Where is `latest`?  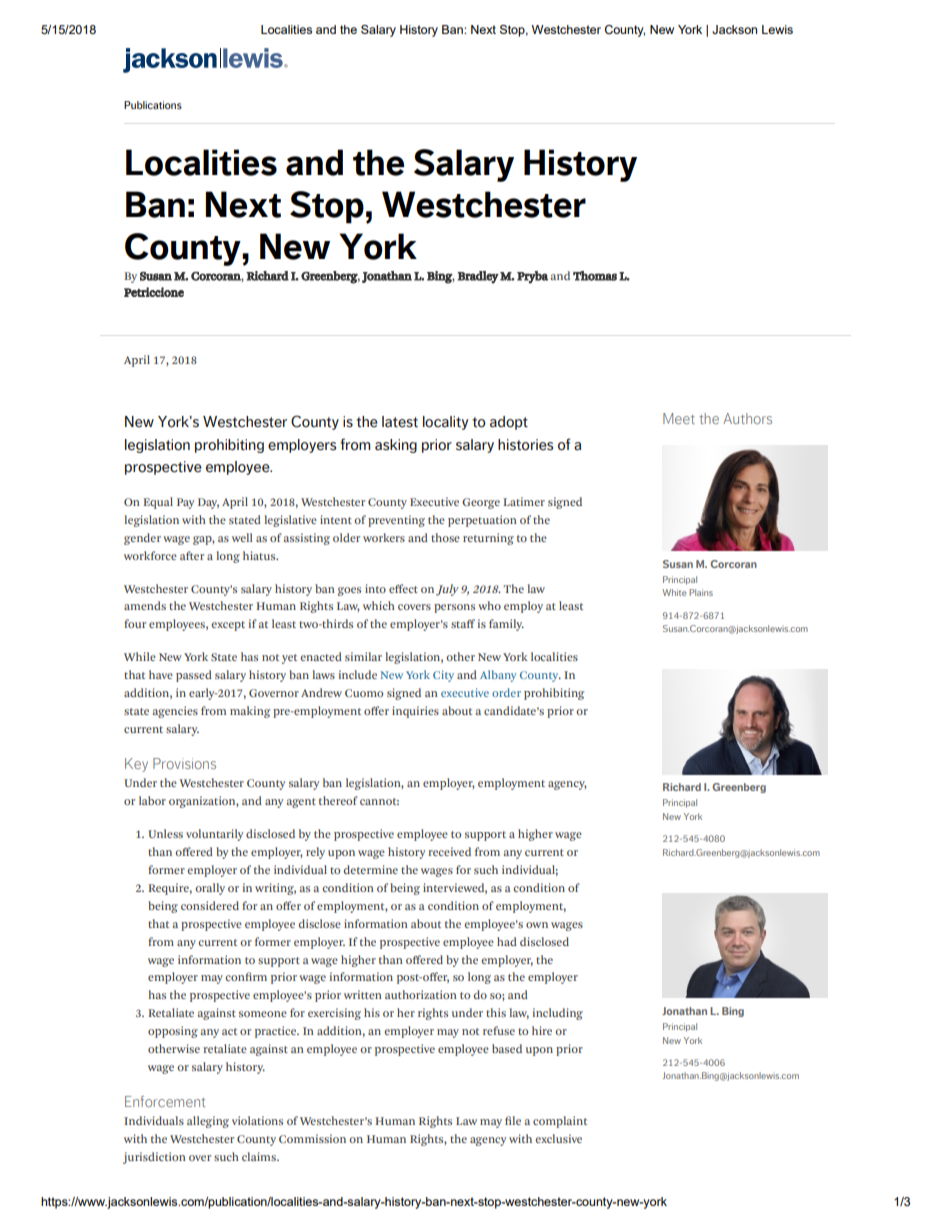
latest is located at coordinates (400, 422).
